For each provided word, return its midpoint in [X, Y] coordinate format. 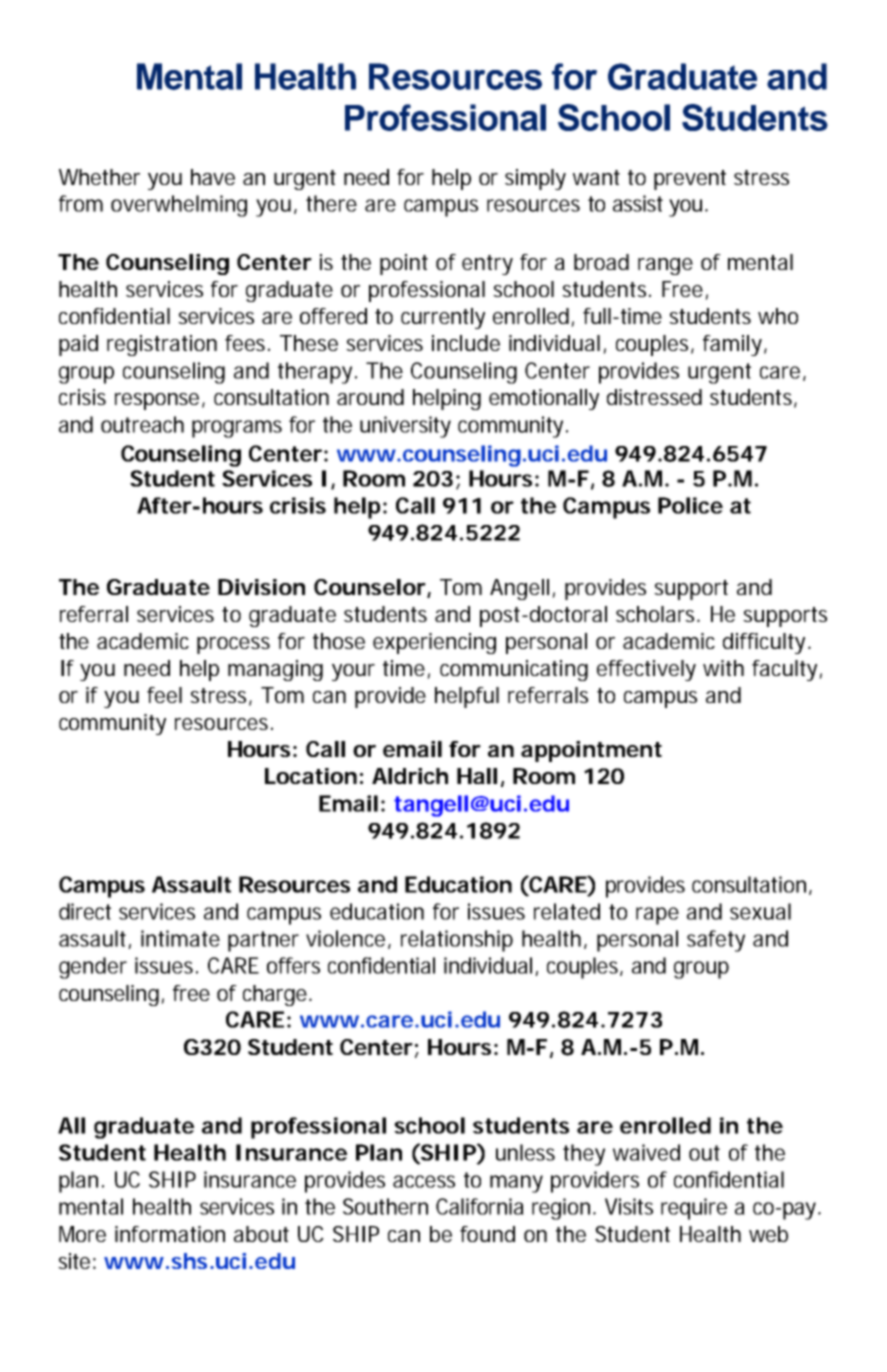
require [694, 1209]
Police [690, 505]
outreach [142, 424]
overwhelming [179, 206]
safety [716, 941]
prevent [690, 180]
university [405, 427]
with [723, 668]
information [170, 1234]
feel [164, 695]
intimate [180, 938]
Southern [385, 1206]
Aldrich [410, 776]
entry [487, 265]
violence [347, 939]
